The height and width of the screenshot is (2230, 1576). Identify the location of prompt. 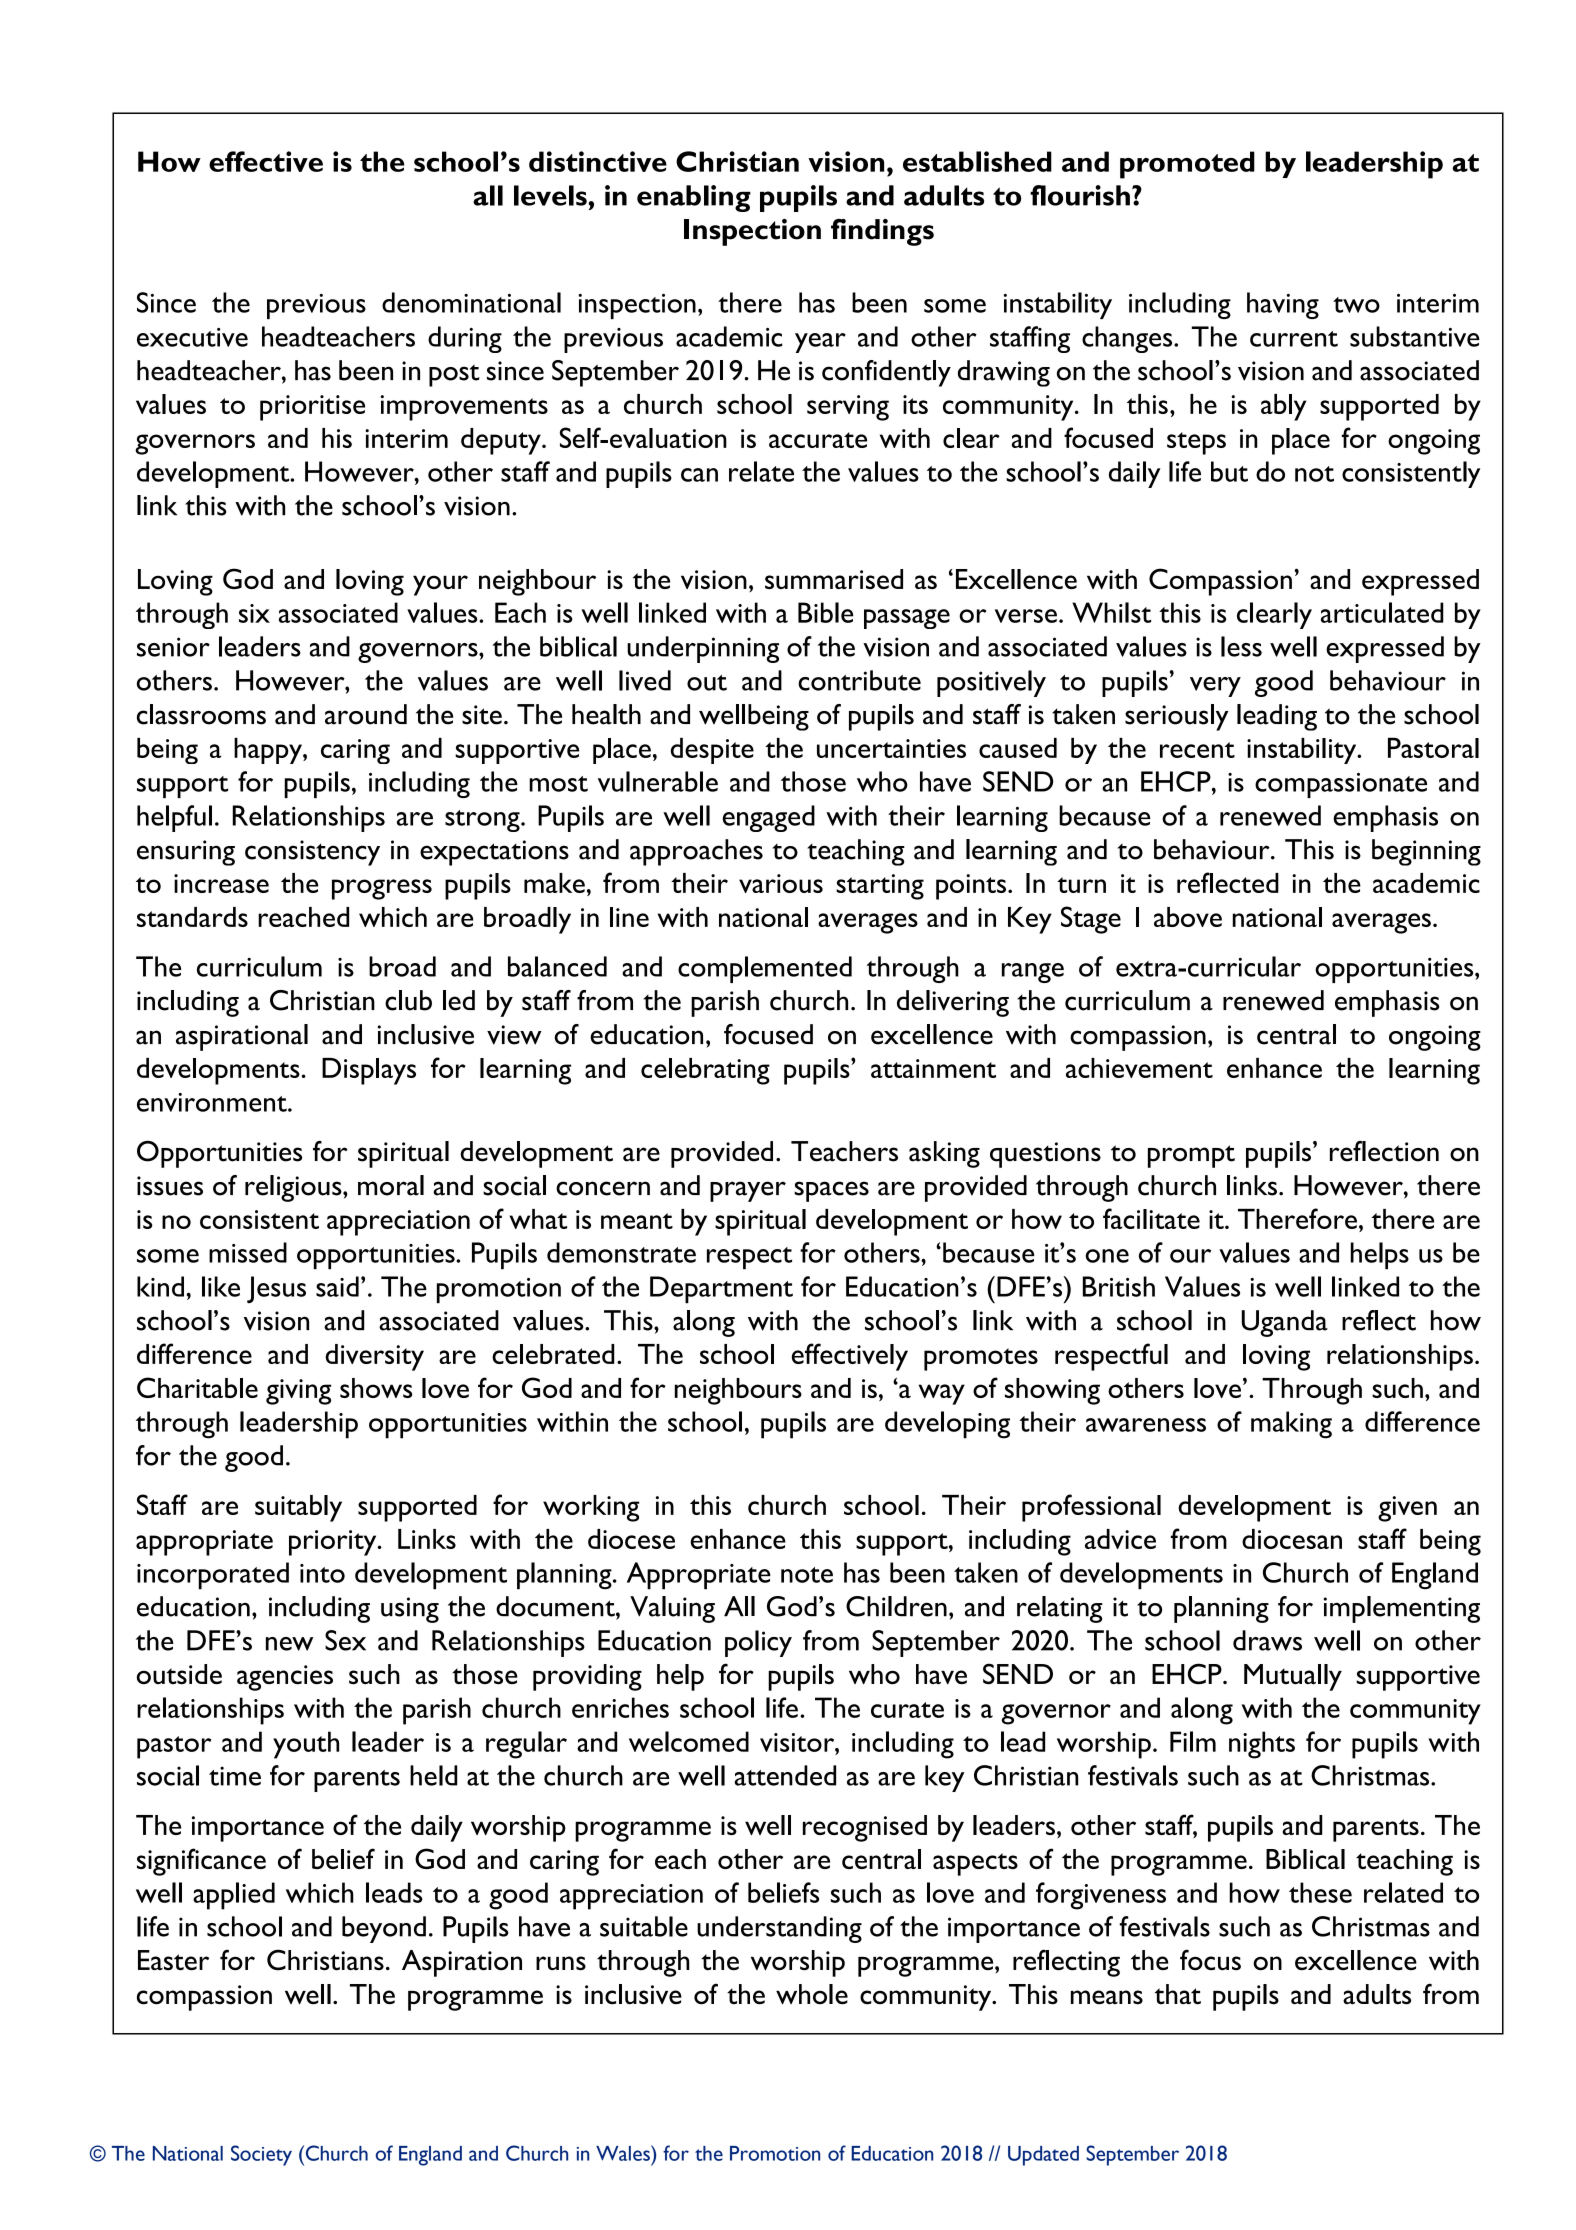
(1191, 1156).
